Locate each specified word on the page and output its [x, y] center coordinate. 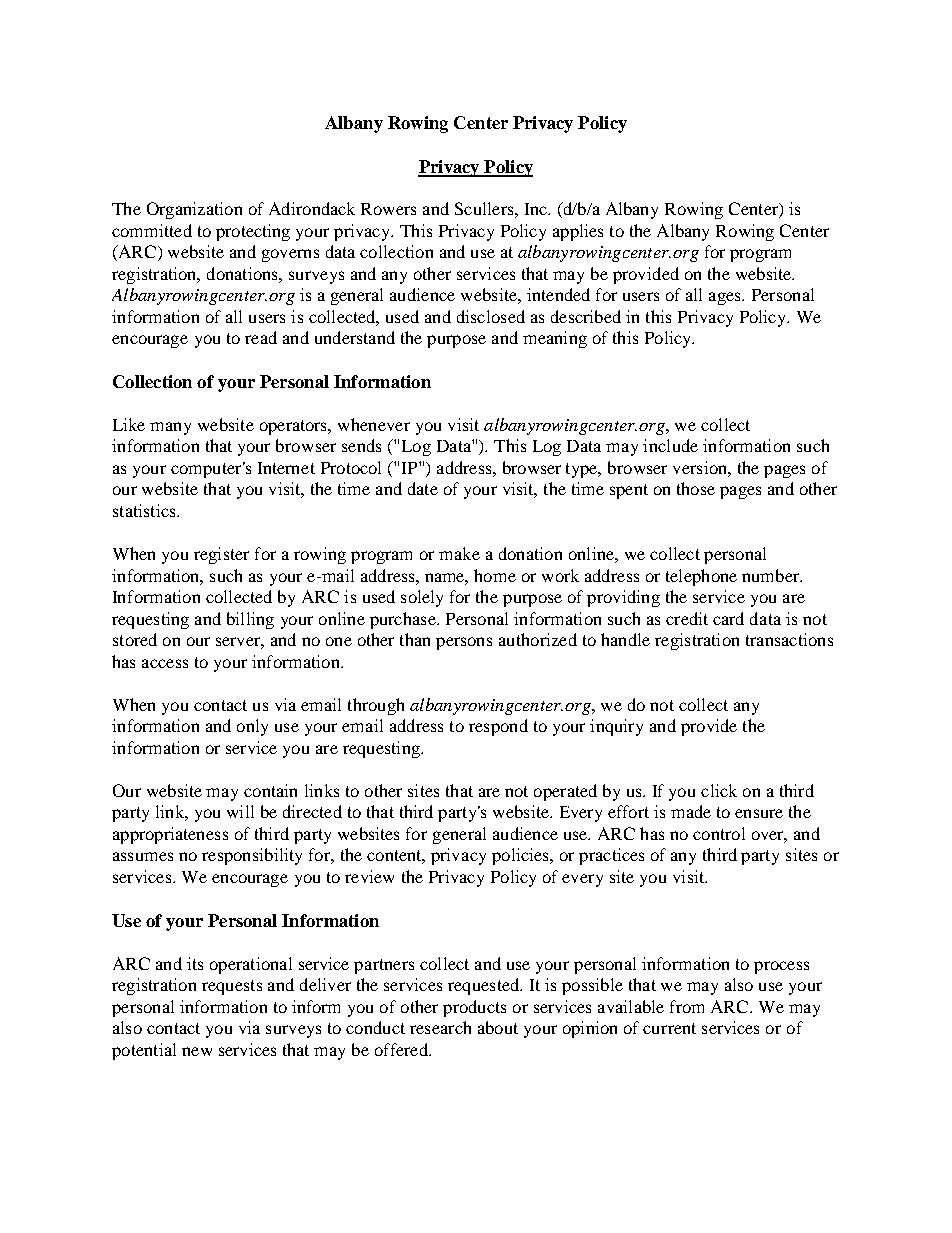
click [719, 790]
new [197, 1051]
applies [578, 232]
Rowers [388, 209]
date [423, 488]
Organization [194, 210]
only [252, 727]
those [696, 488]
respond [498, 727]
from [687, 1006]
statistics [145, 510]
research [440, 1027]
